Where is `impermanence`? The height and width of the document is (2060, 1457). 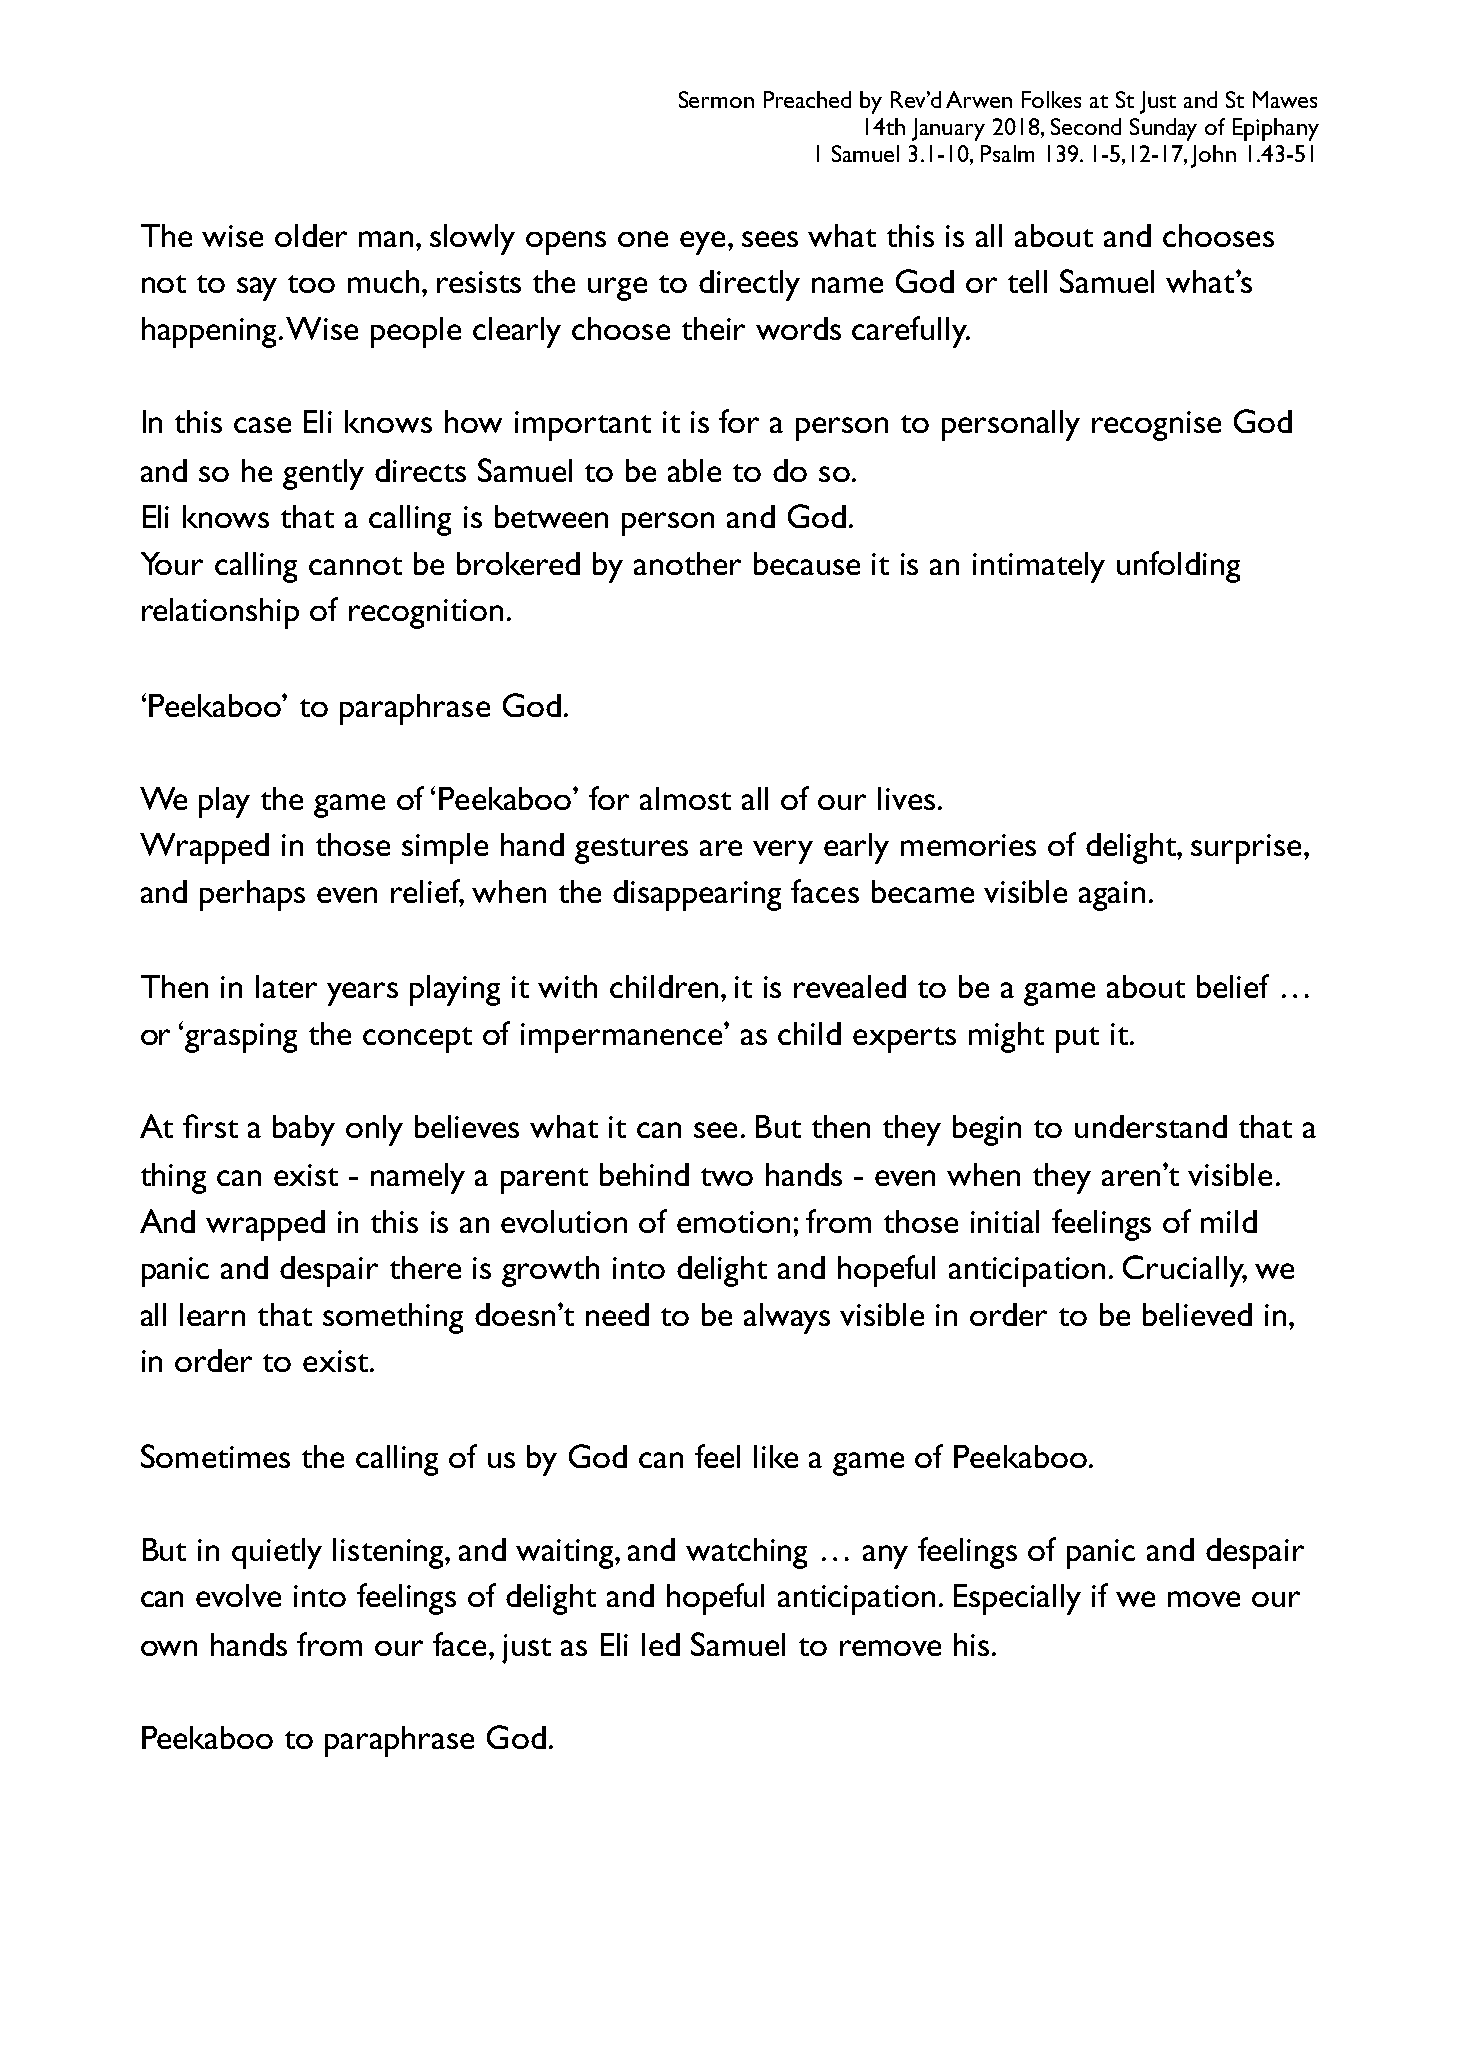
impermanence is located at coordinates (623, 1038).
